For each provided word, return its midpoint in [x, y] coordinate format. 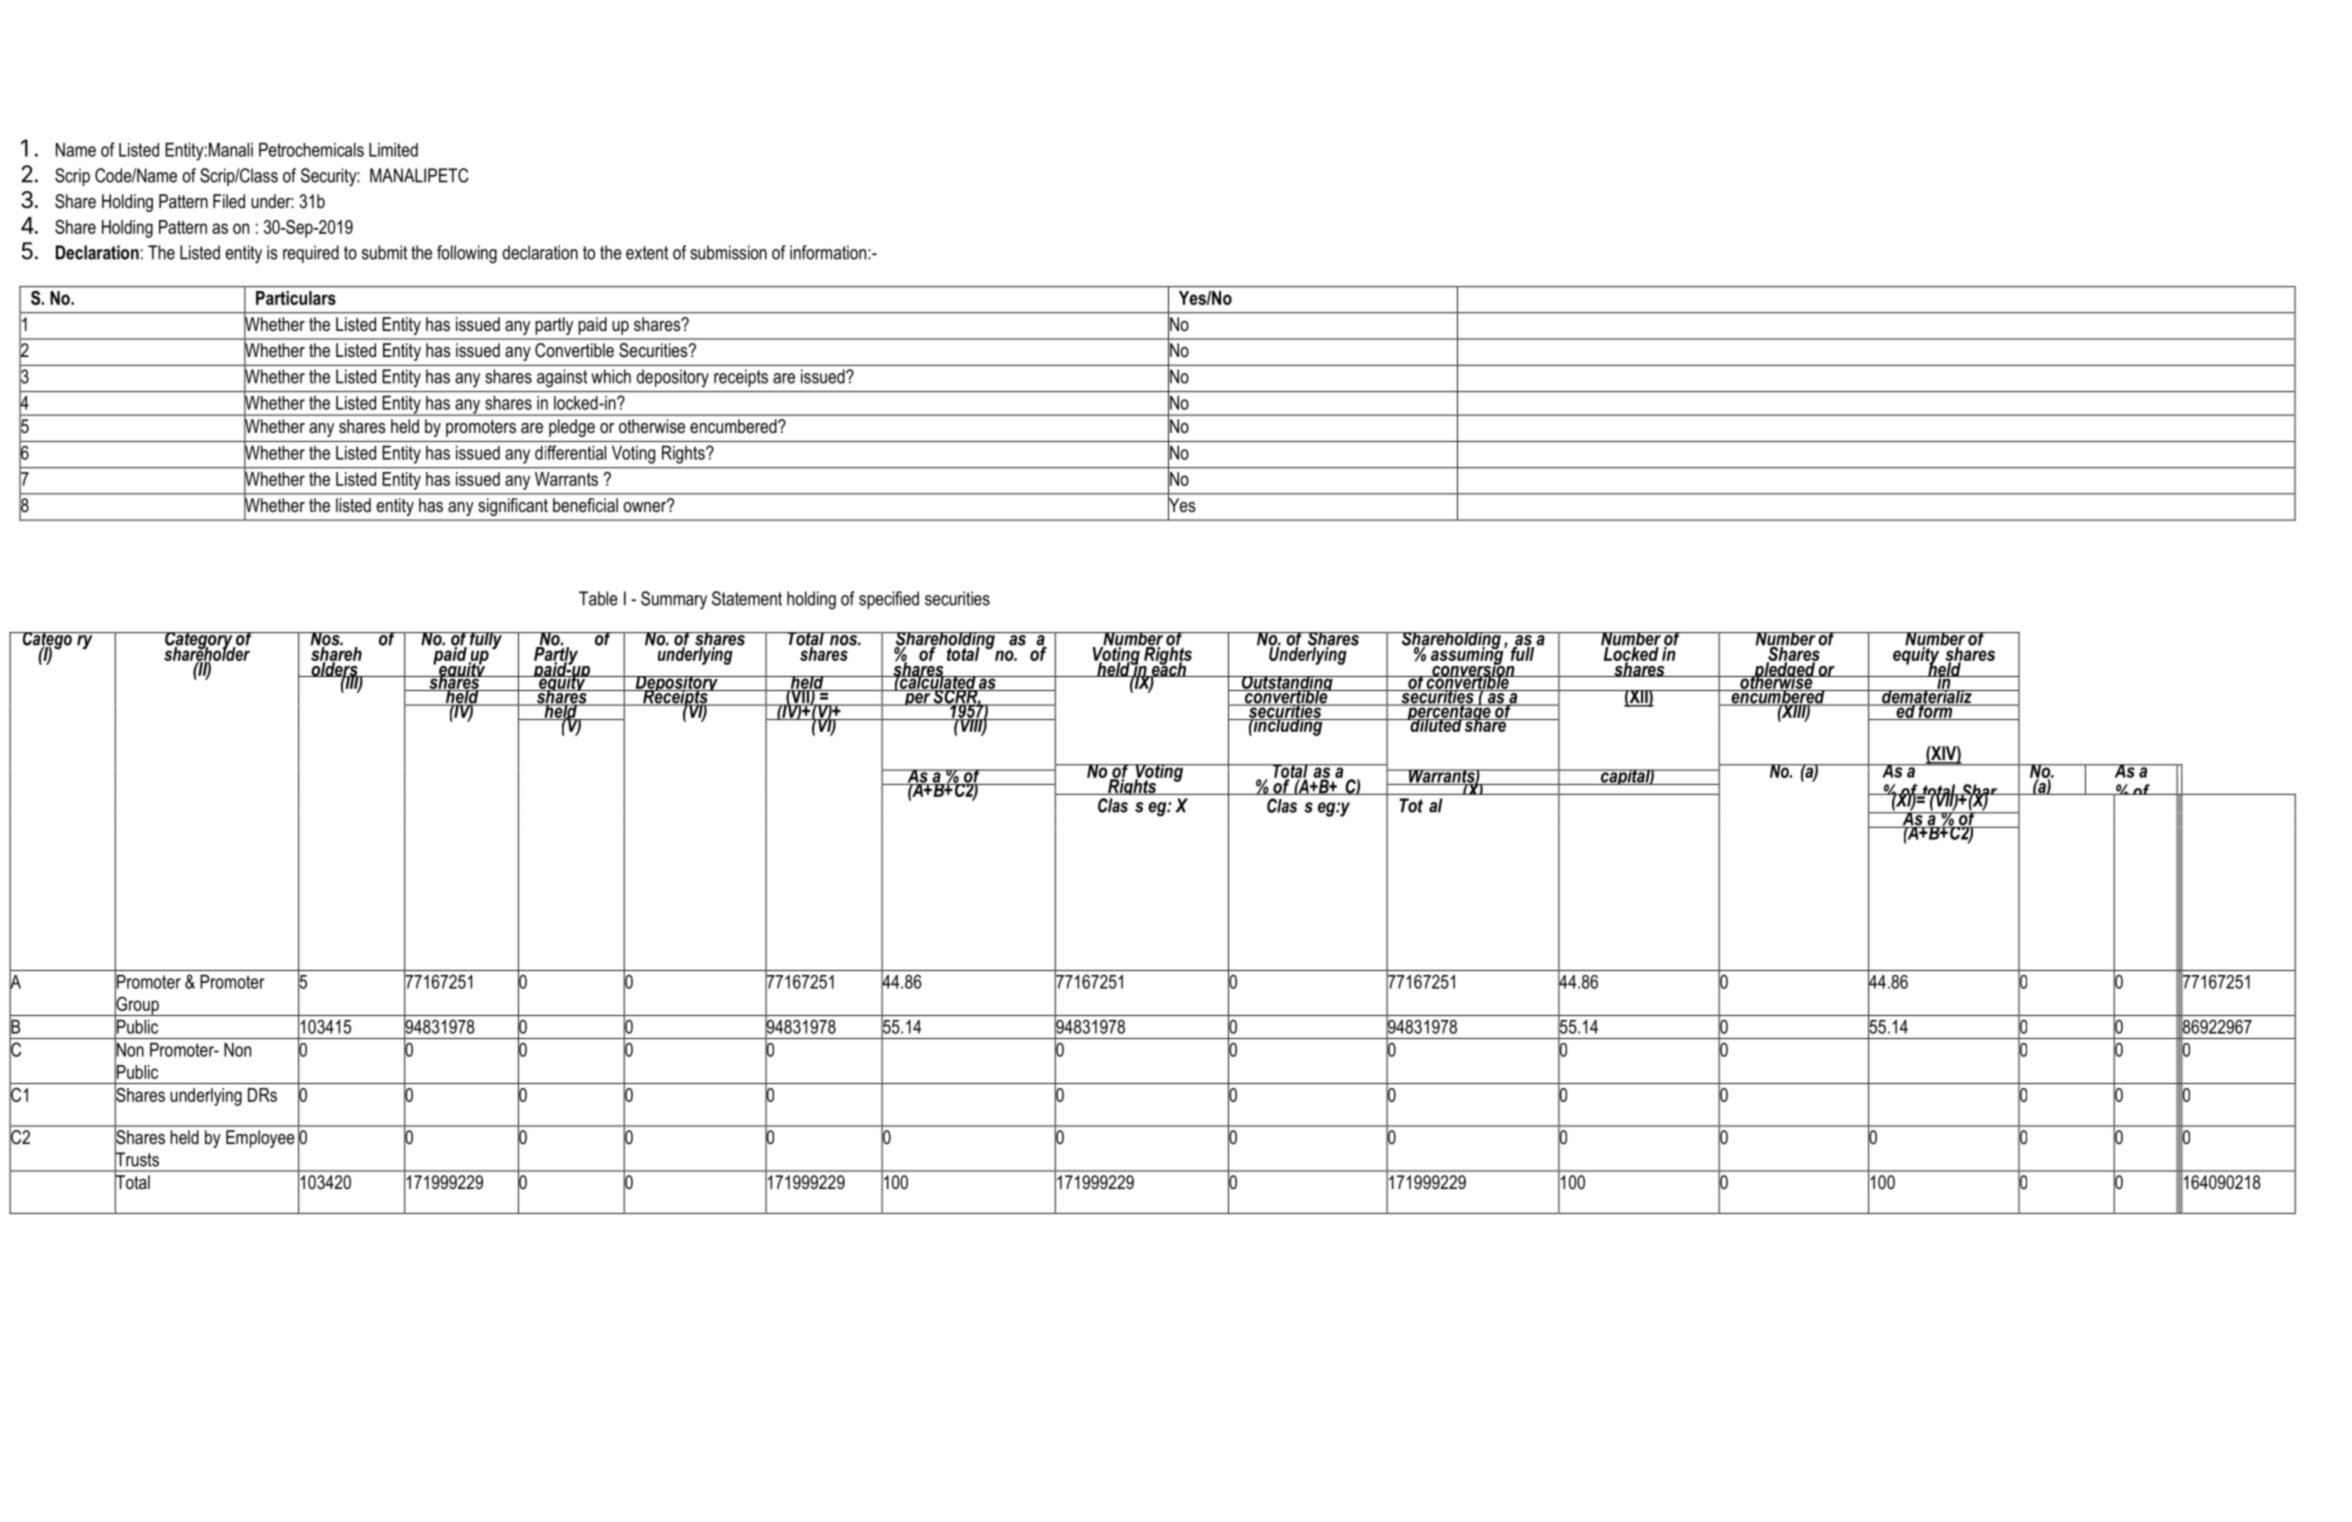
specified [889, 600]
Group [137, 1005]
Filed [229, 201]
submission [728, 252]
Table [598, 598]
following [467, 254]
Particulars [296, 298]
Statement [747, 598]
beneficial [585, 505]
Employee [260, 1139]
